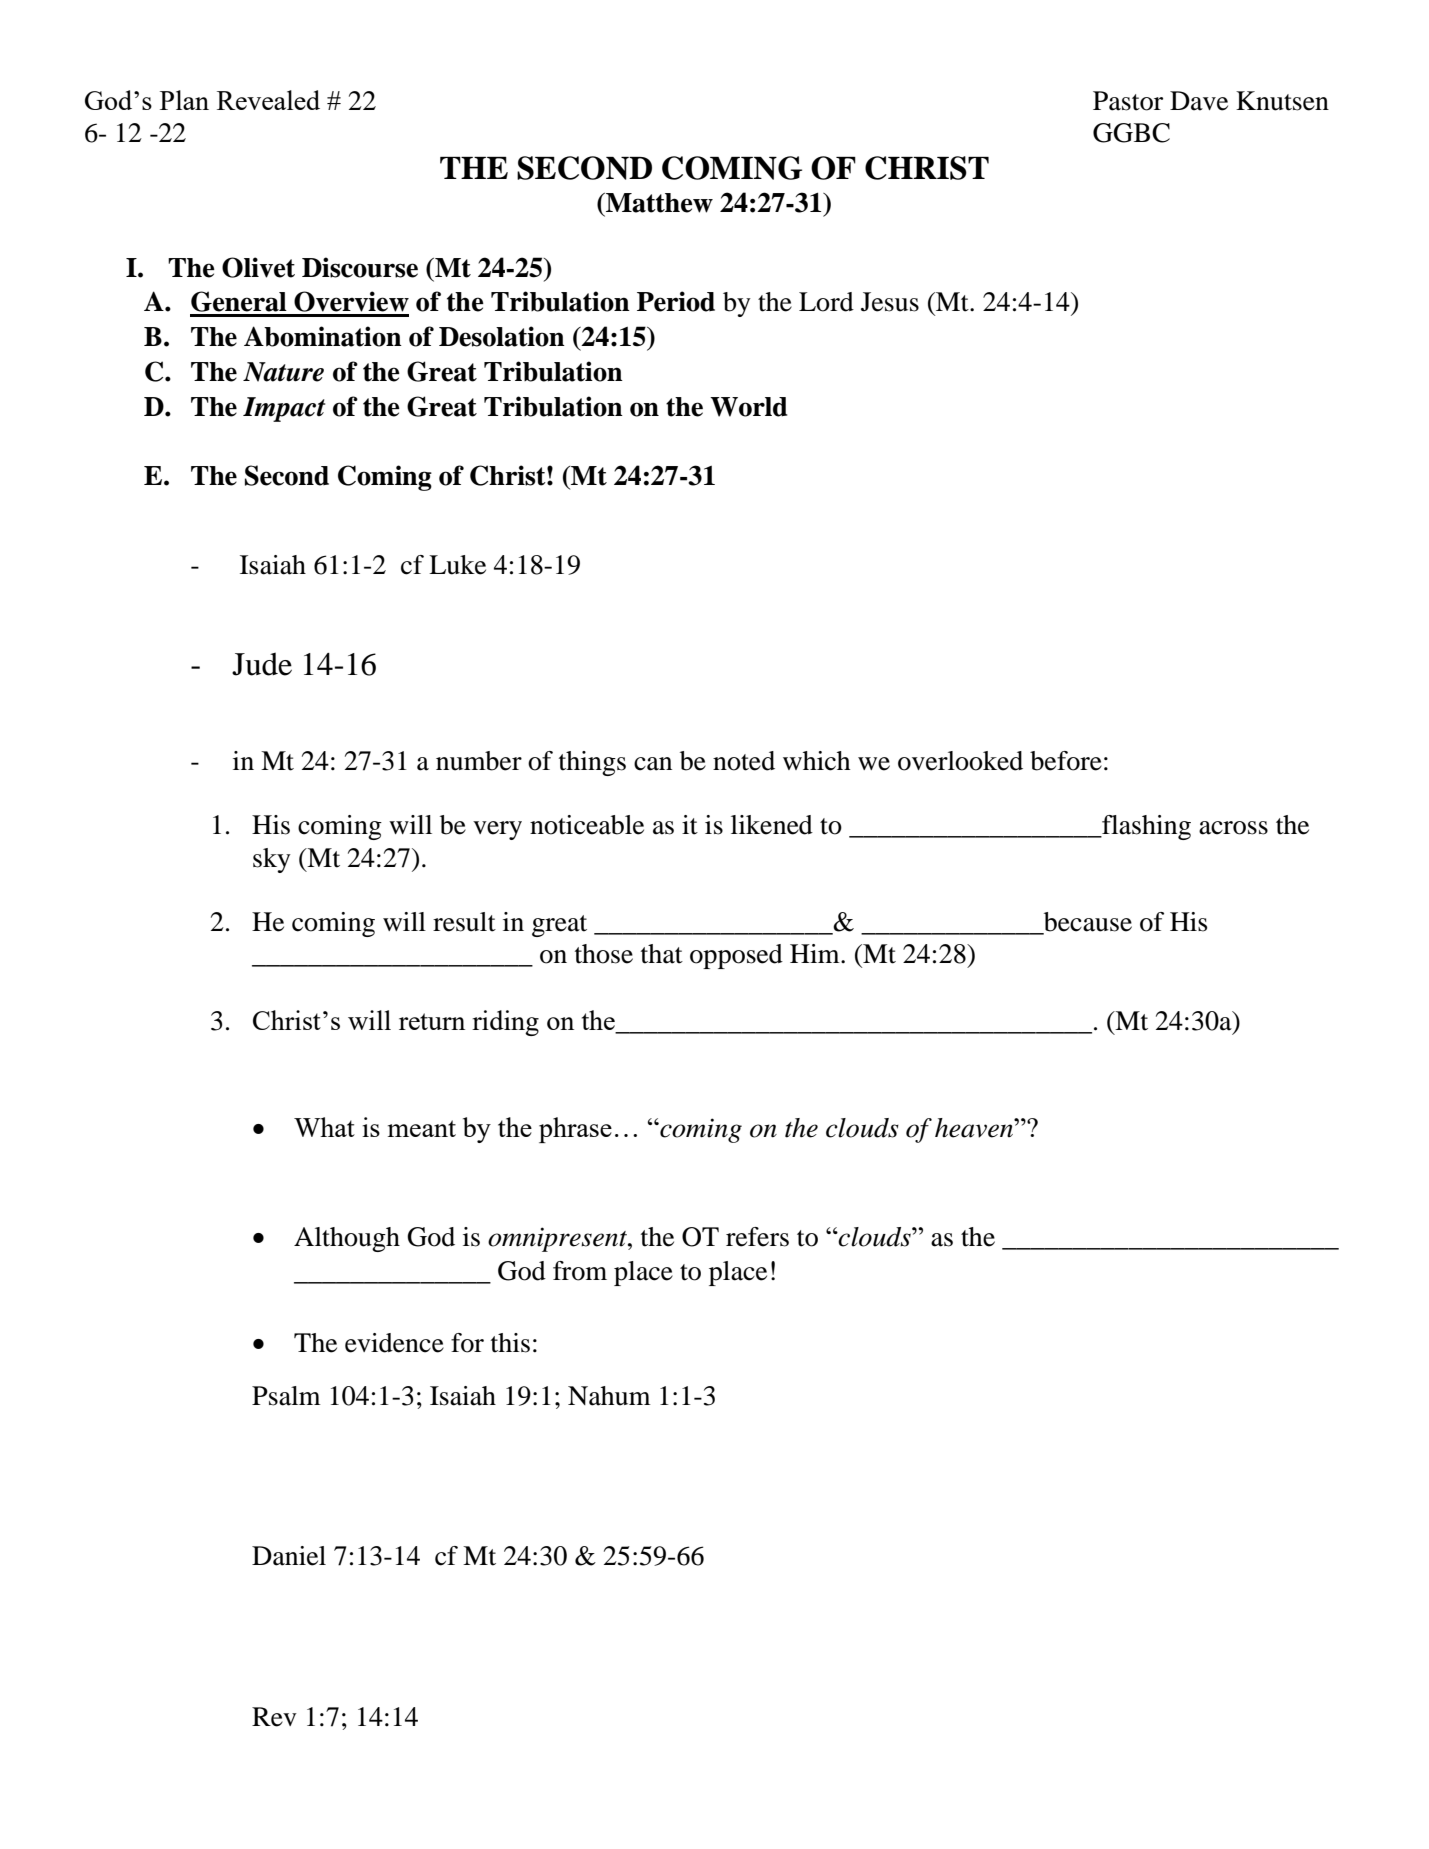  Describe the element at coordinates (268, 100) in the page. I see `Revealed` at that location.
